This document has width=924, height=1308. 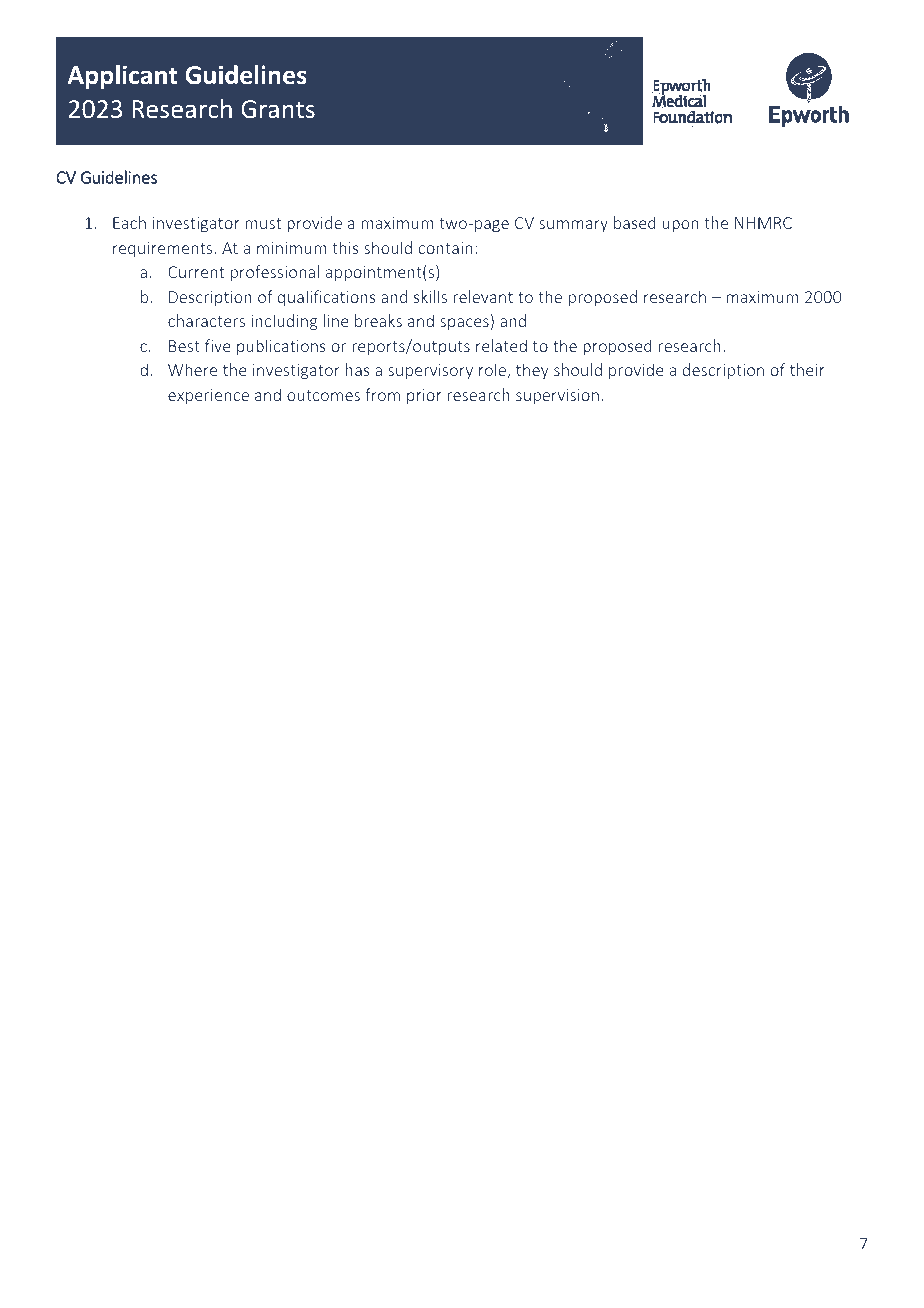 I want to click on Applicant, so click(x=122, y=77).
